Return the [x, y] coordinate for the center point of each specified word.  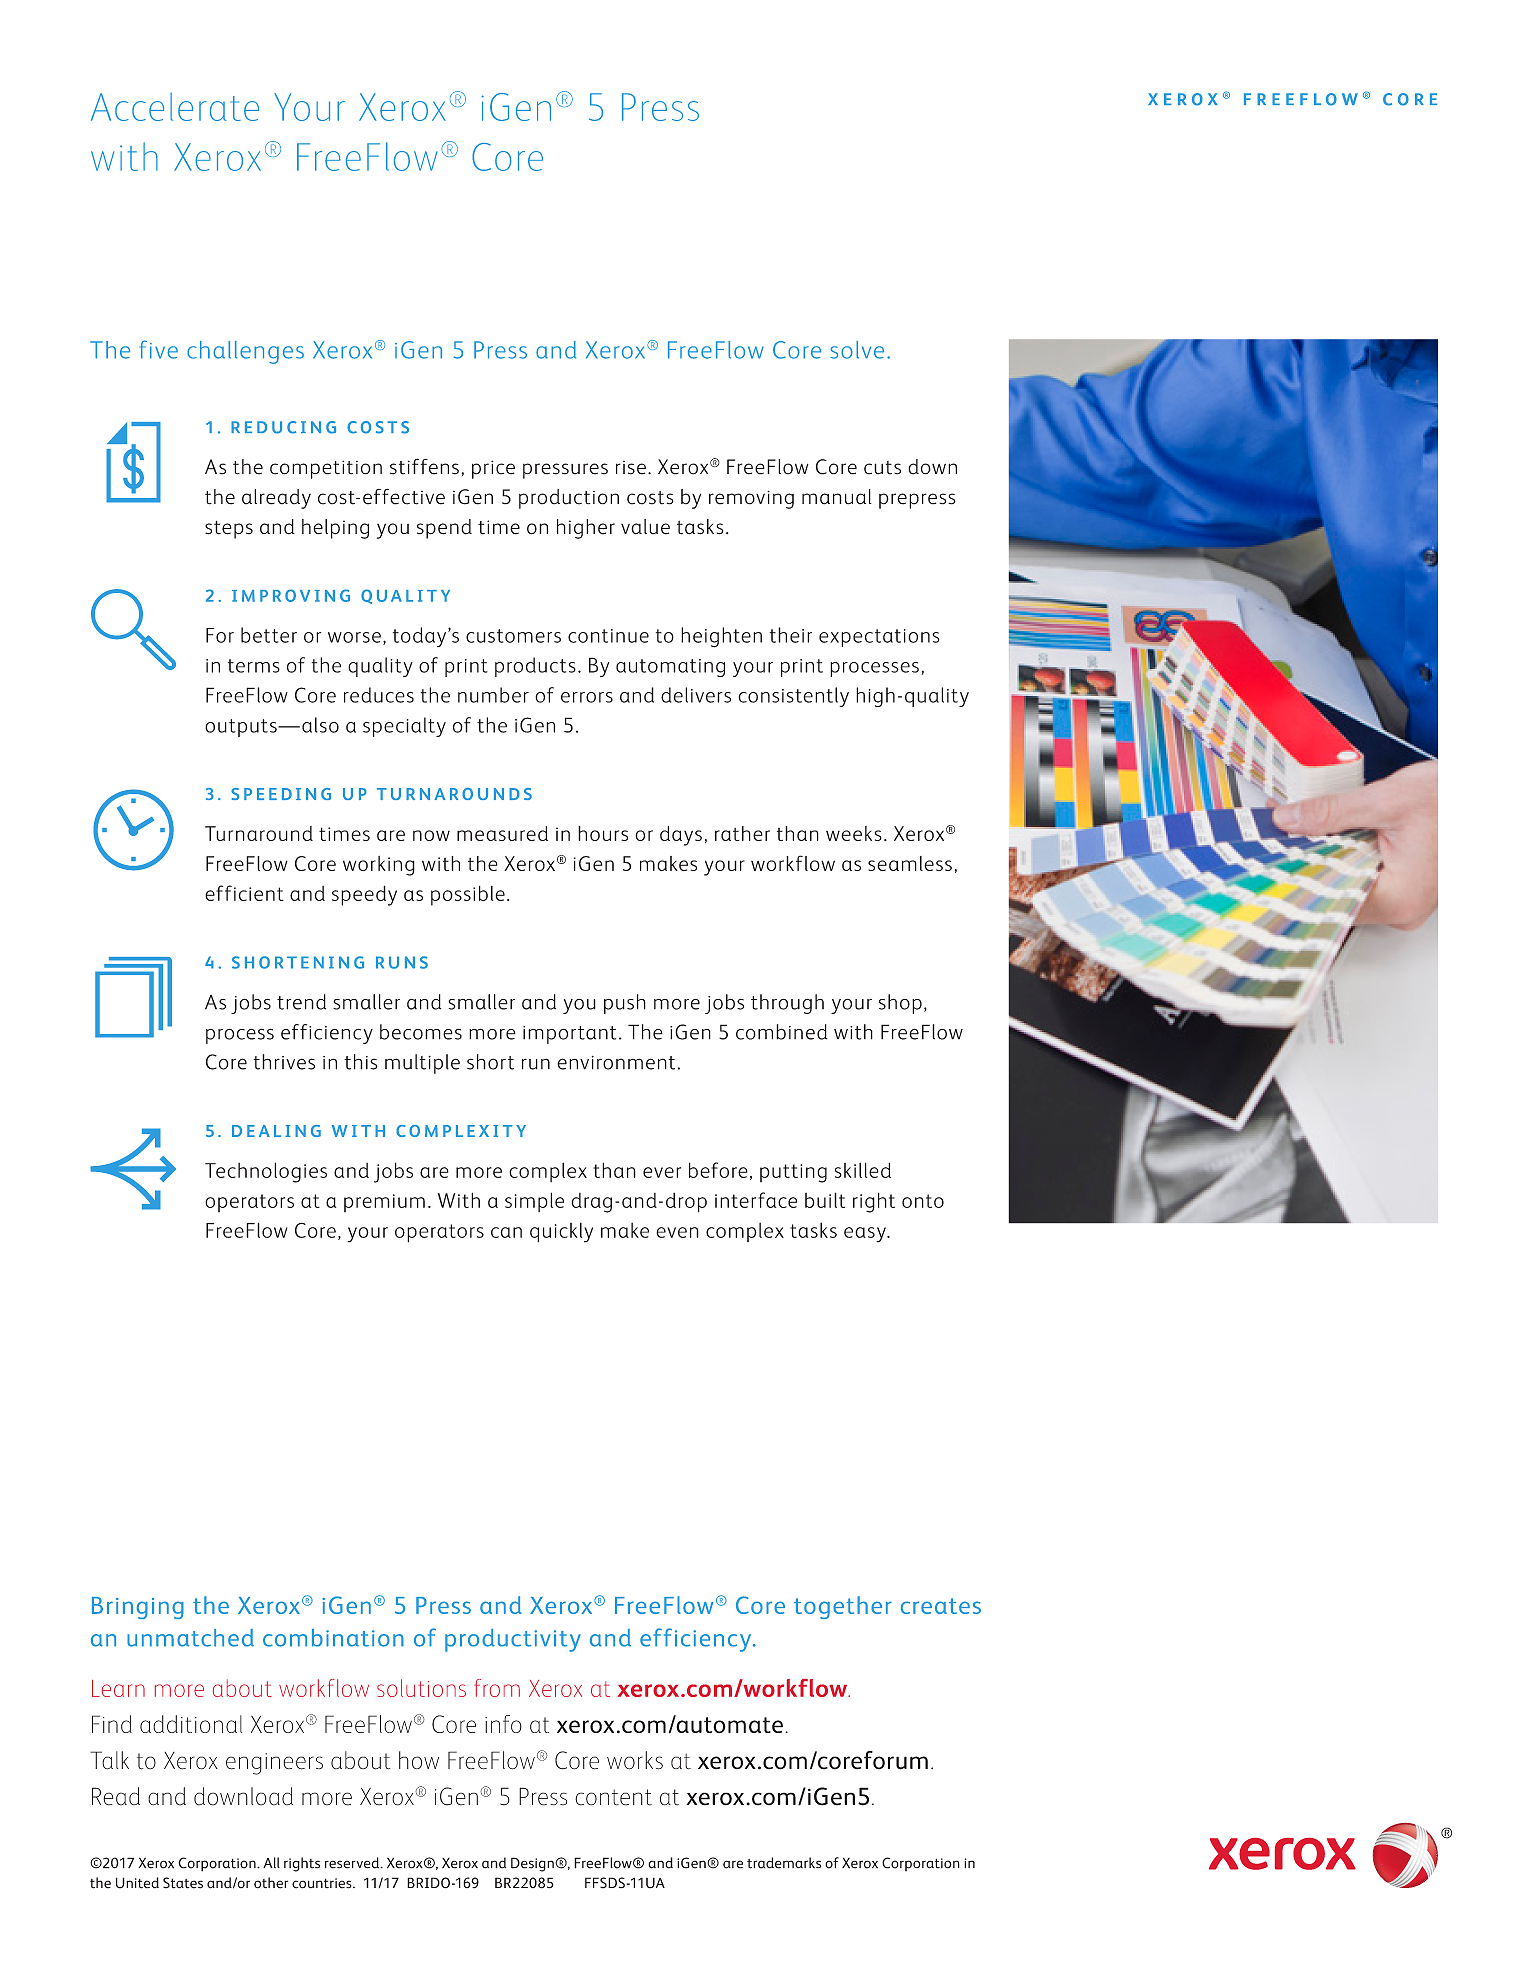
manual [837, 497]
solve [857, 350]
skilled [863, 1170]
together [843, 1607]
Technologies [266, 1172]
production [569, 499]
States [183, 1883]
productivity [513, 1640]
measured [502, 833]
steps [229, 530]
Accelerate [175, 107]
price [493, 469]
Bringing [138, 1608]
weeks [854, 833]
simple [534, 1202]
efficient [244, 893]
